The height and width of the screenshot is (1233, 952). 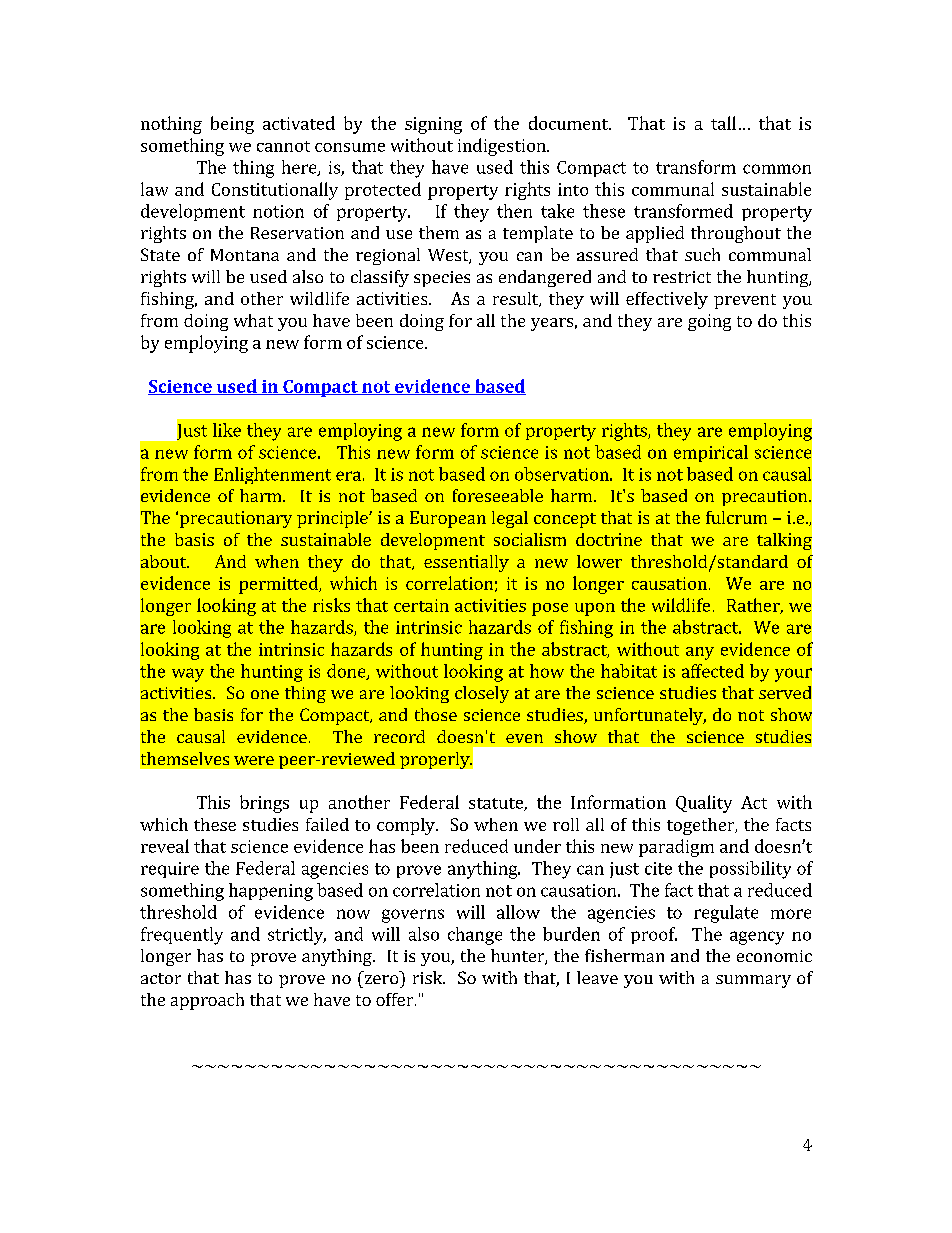 I want to click on going, so click(x=709, y=322).
